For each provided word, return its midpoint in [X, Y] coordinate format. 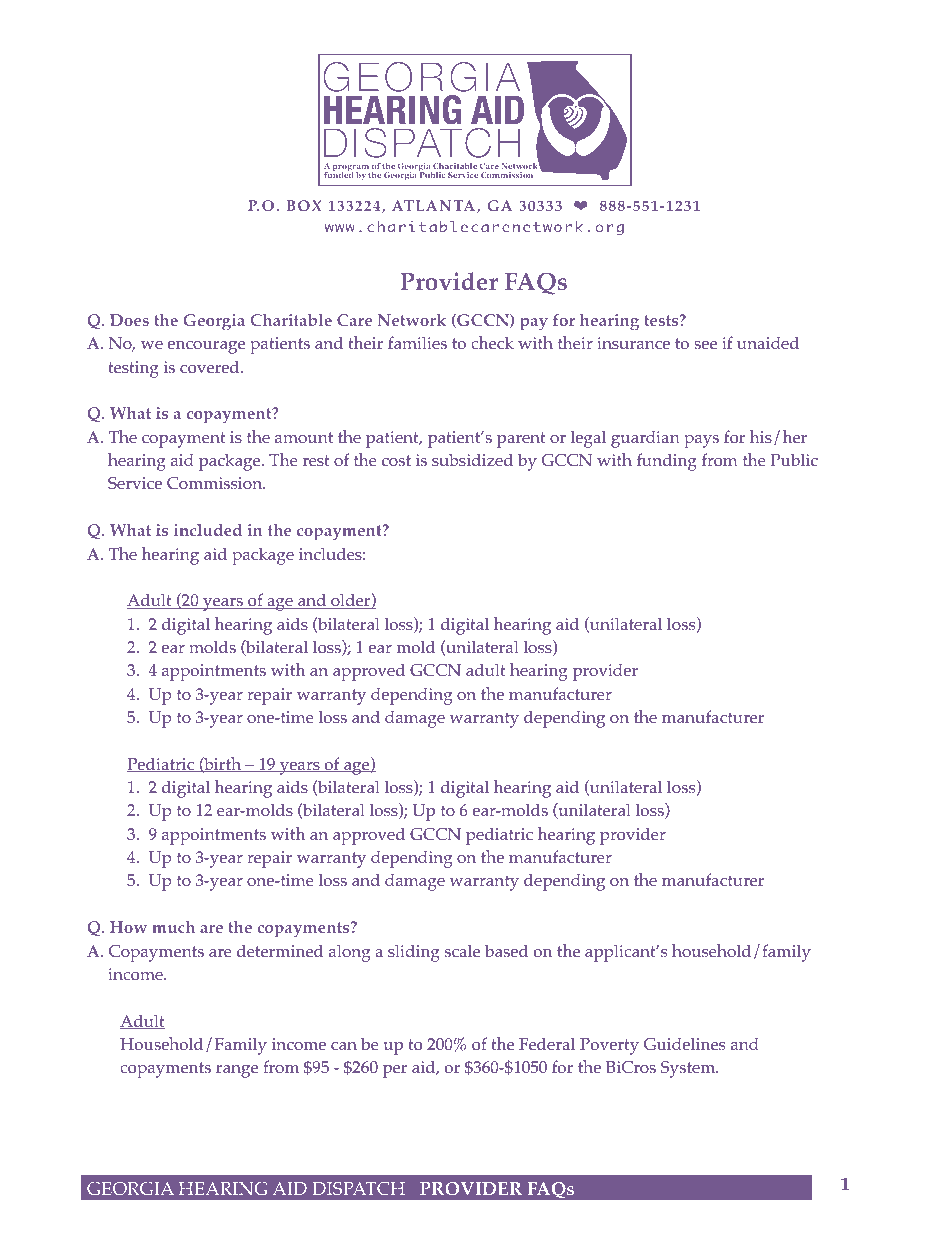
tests [662, 320]
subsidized [472, 459]
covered [211, 367]
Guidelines [684, 1043]
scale [462, 950]
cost [396, 460]
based [506, 950]
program [351, 169]
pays [701, 441]
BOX [304, 205]
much [173, 927]
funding [667, 462]
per [395, 1071]
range [237, 1071]
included [208, 530]
